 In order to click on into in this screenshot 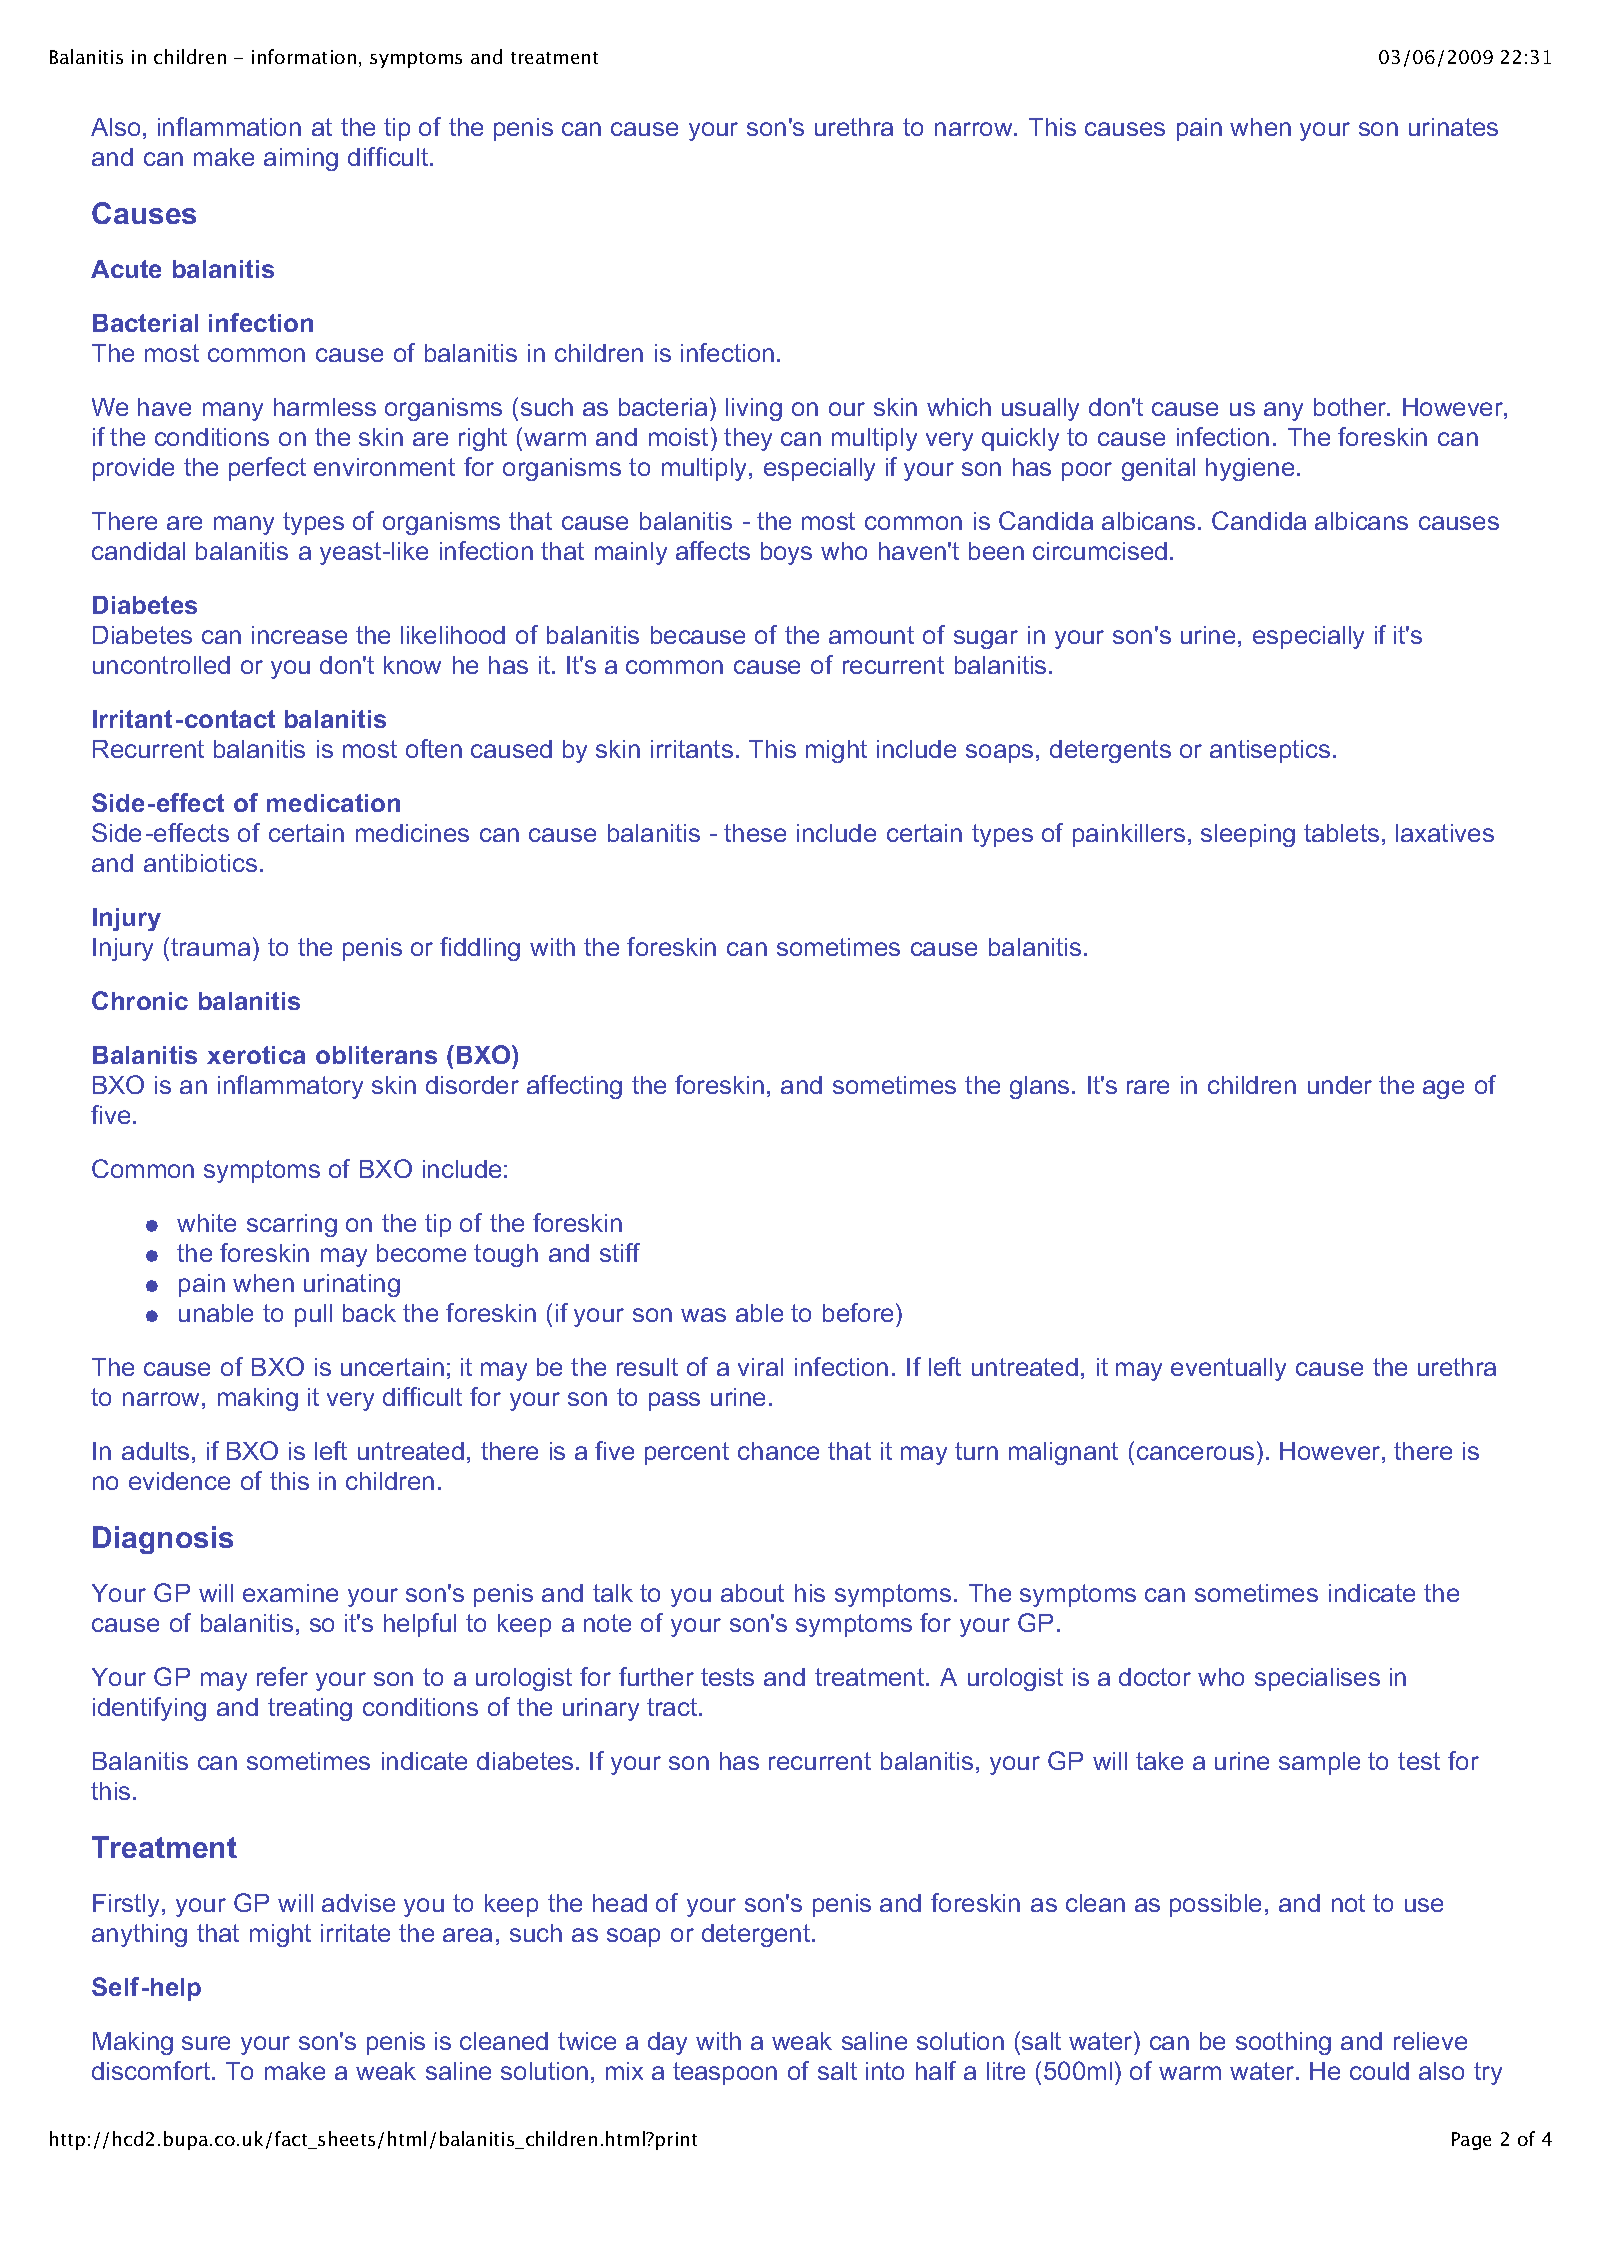, I will do `click(885, 2071)`.
